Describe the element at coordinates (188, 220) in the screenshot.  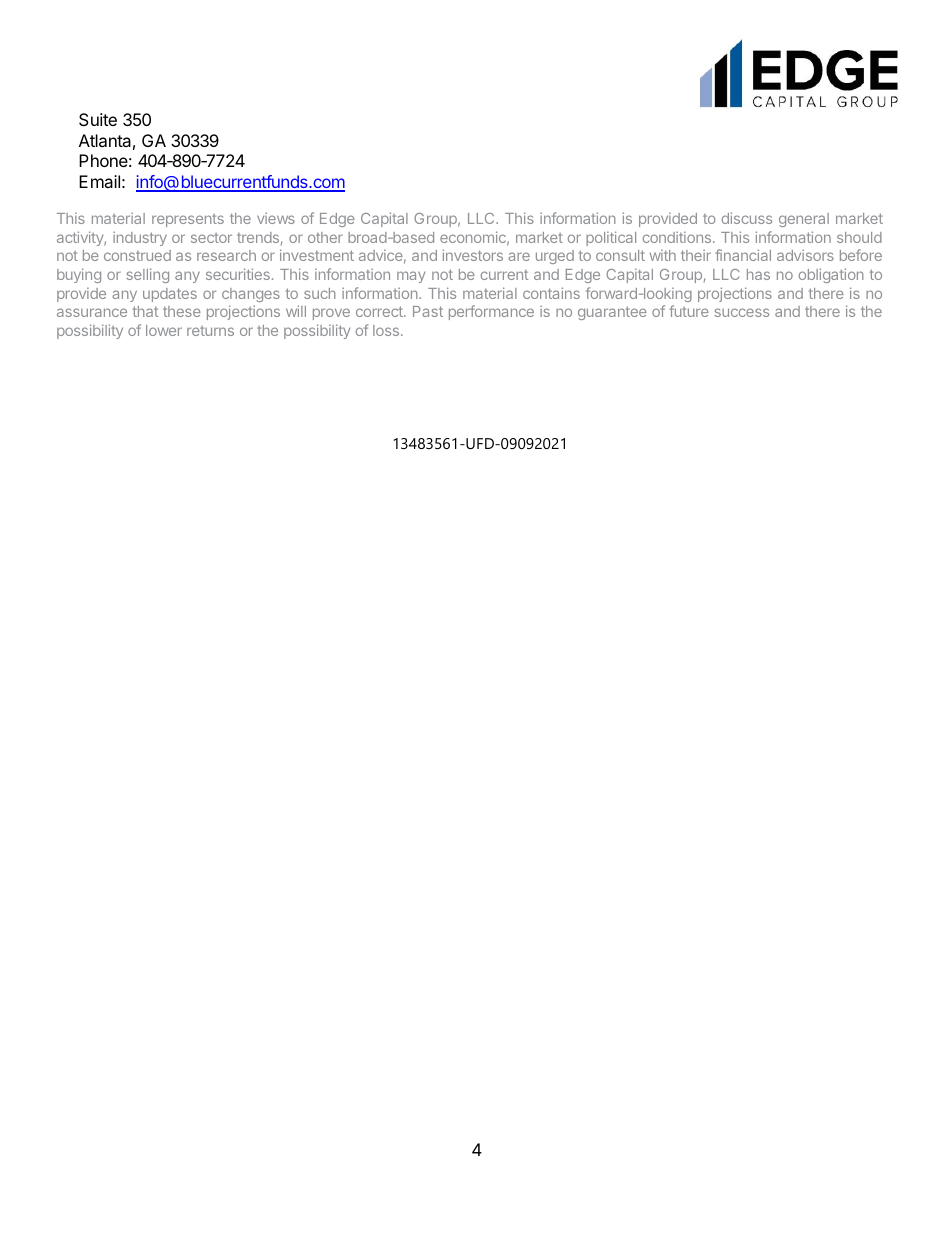
I see `represents` at that location.
